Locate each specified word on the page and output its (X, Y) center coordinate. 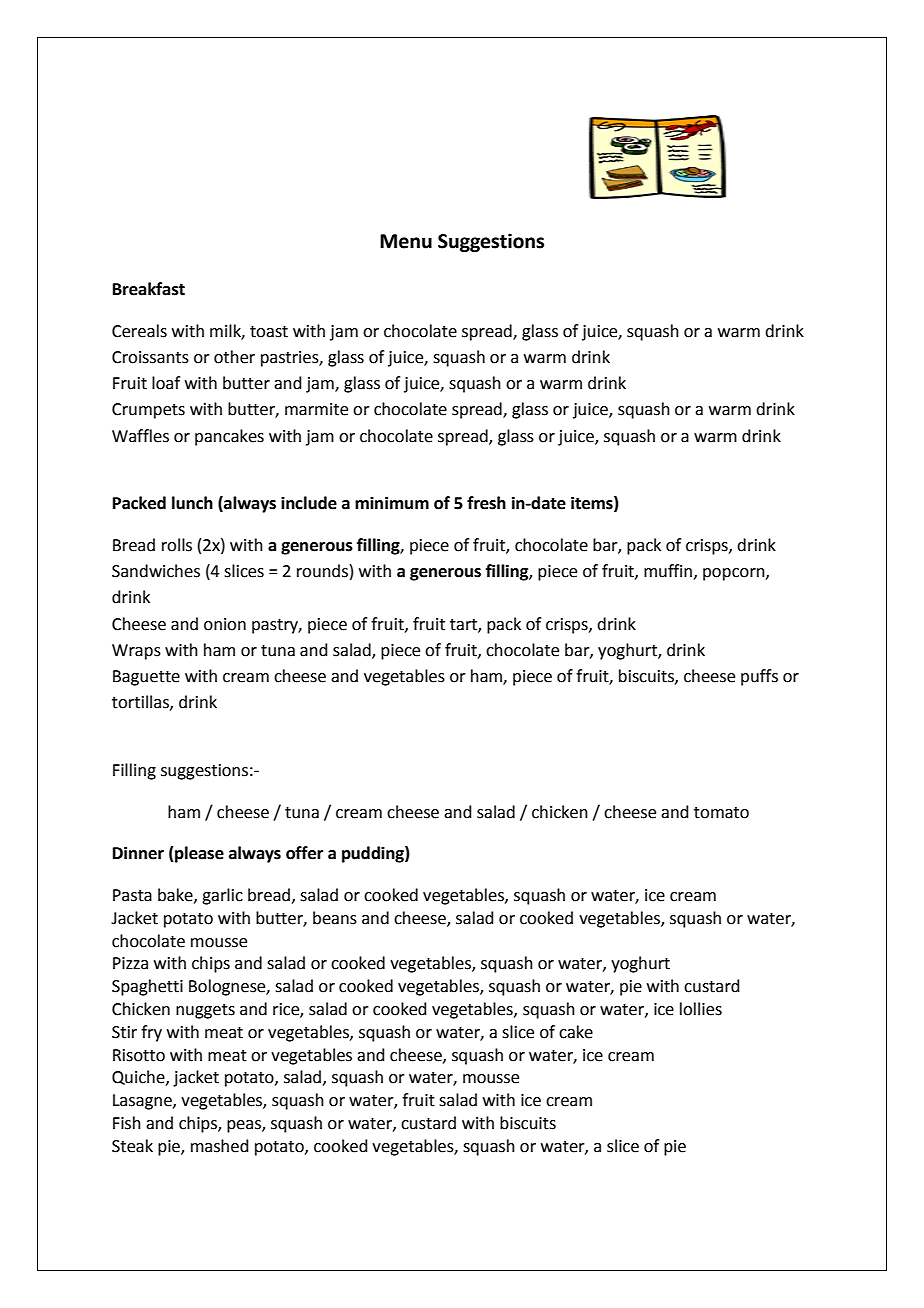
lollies (701, 1009)
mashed (220, 1146)
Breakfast (149, 289)
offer (304, 853)
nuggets (205, 1011)
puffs (759, 677)
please (198, 854)
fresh (486, 503)
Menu (406, 241)
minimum (392, 503)
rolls (177, 545)
